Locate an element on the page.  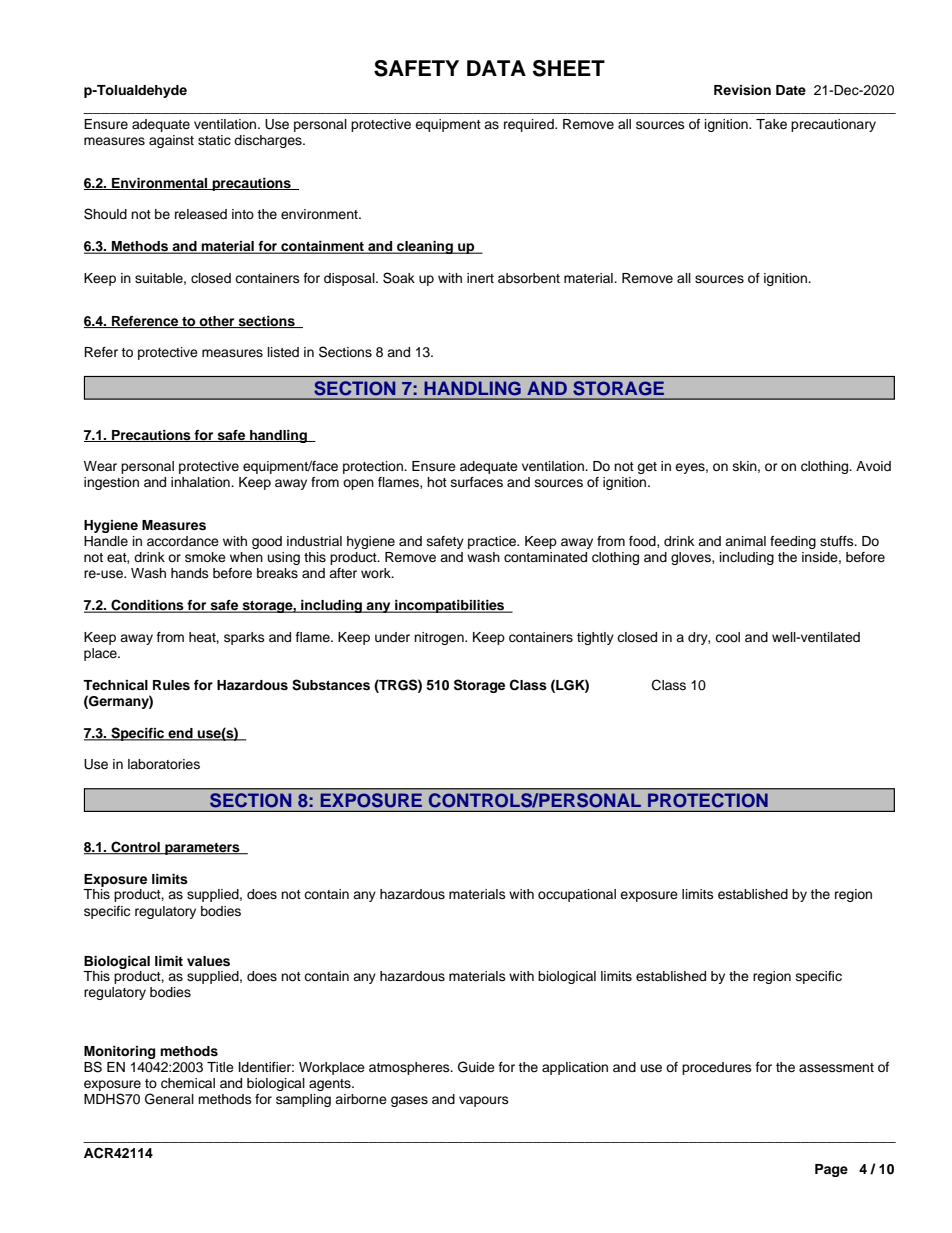
Page is located at coordinates (831, 1170).
